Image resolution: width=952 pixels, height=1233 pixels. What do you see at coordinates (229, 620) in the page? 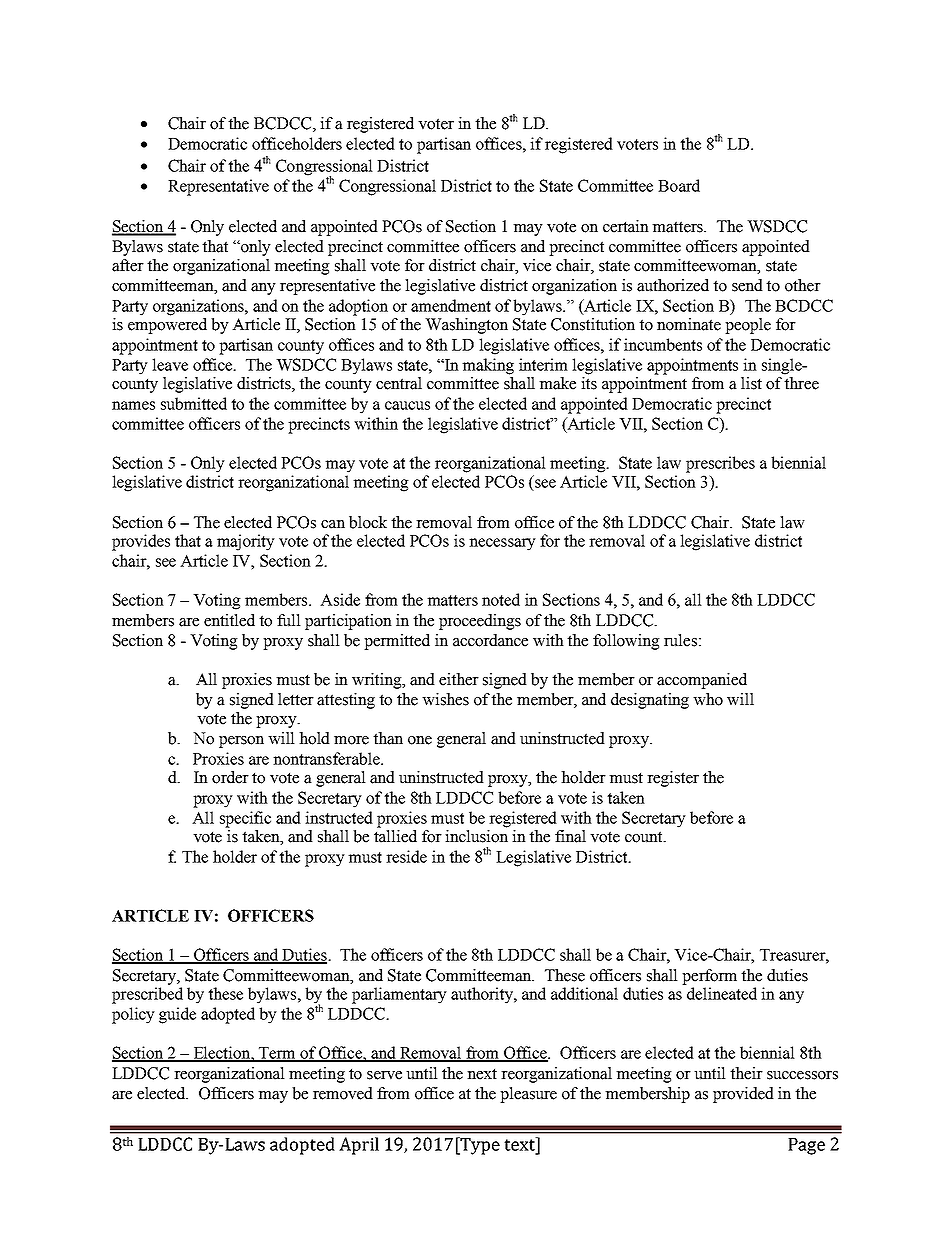
I see `entitled` at bounding box center [229, 620].
